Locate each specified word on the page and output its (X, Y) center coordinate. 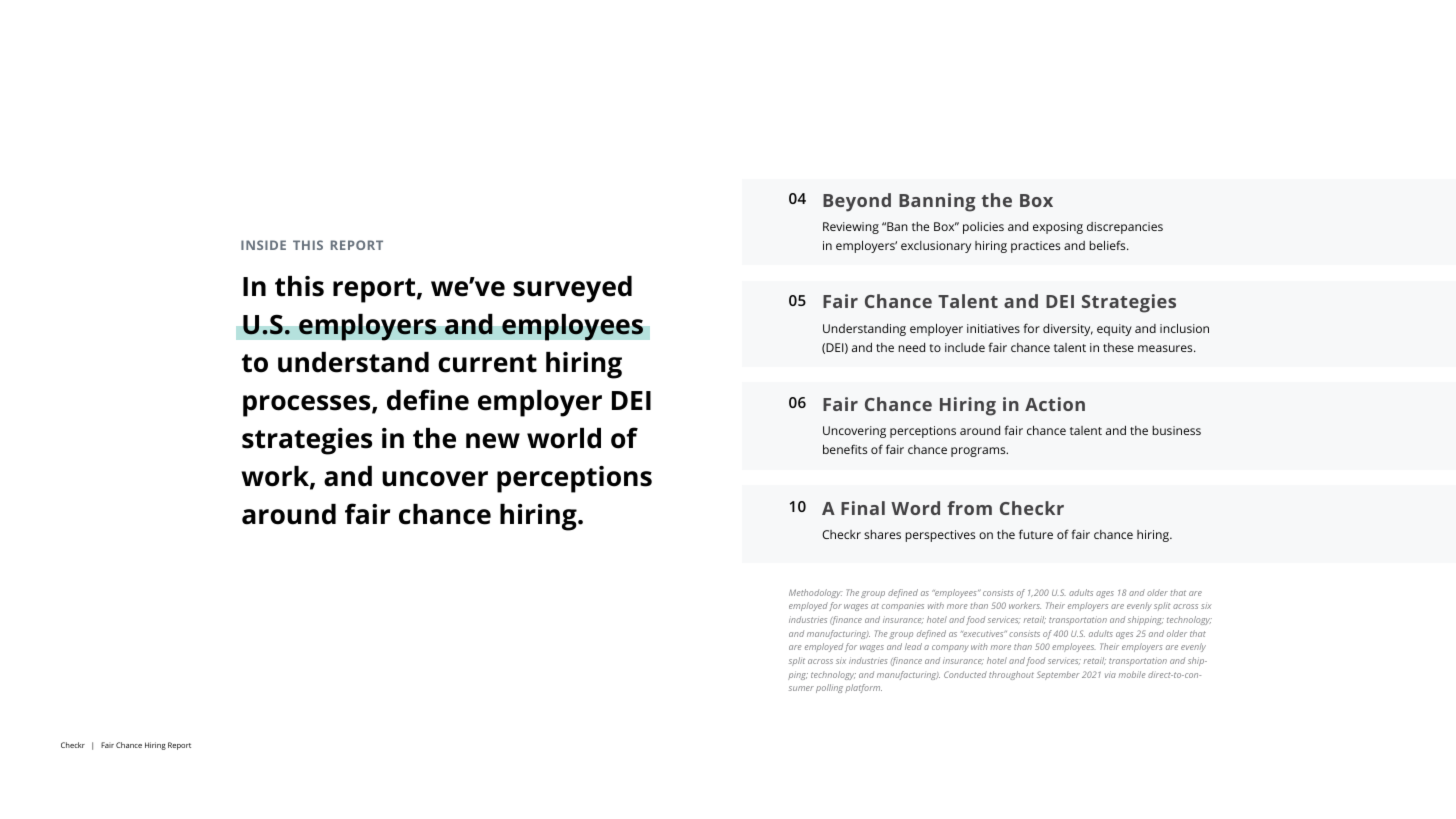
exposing (1058, 228)
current (487, 363)
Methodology (816, 593)
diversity (1068, 330)
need (911, 347)
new (493, 441)
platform (863, 688)
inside (263, 245)
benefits (845, 449)
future (1036, 534)
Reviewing (851, 228)
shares (882, 534)
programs (979, 452)
